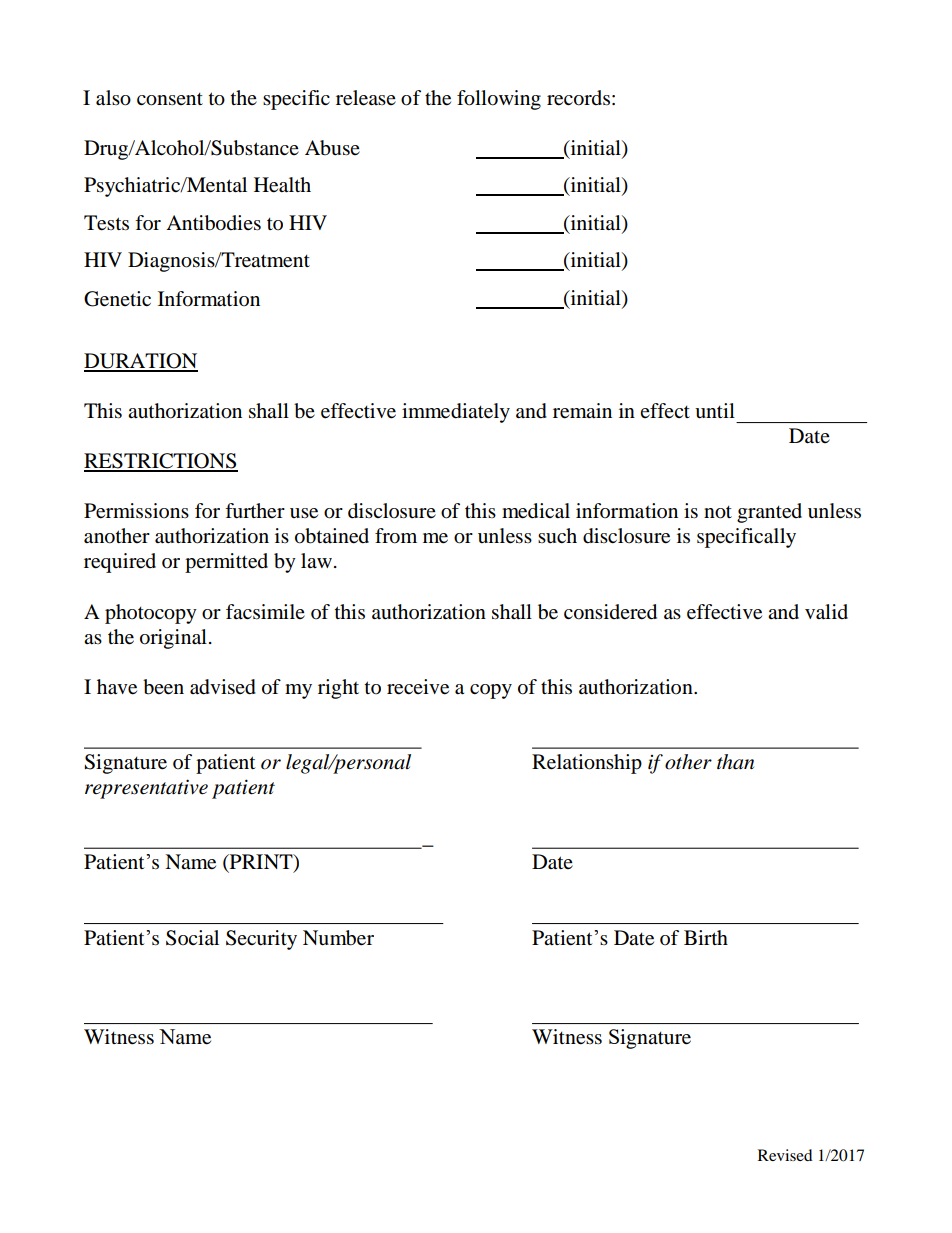 The width and height of the screenshot is (952, 1233). I want to click on Number, so click(338, 938).
